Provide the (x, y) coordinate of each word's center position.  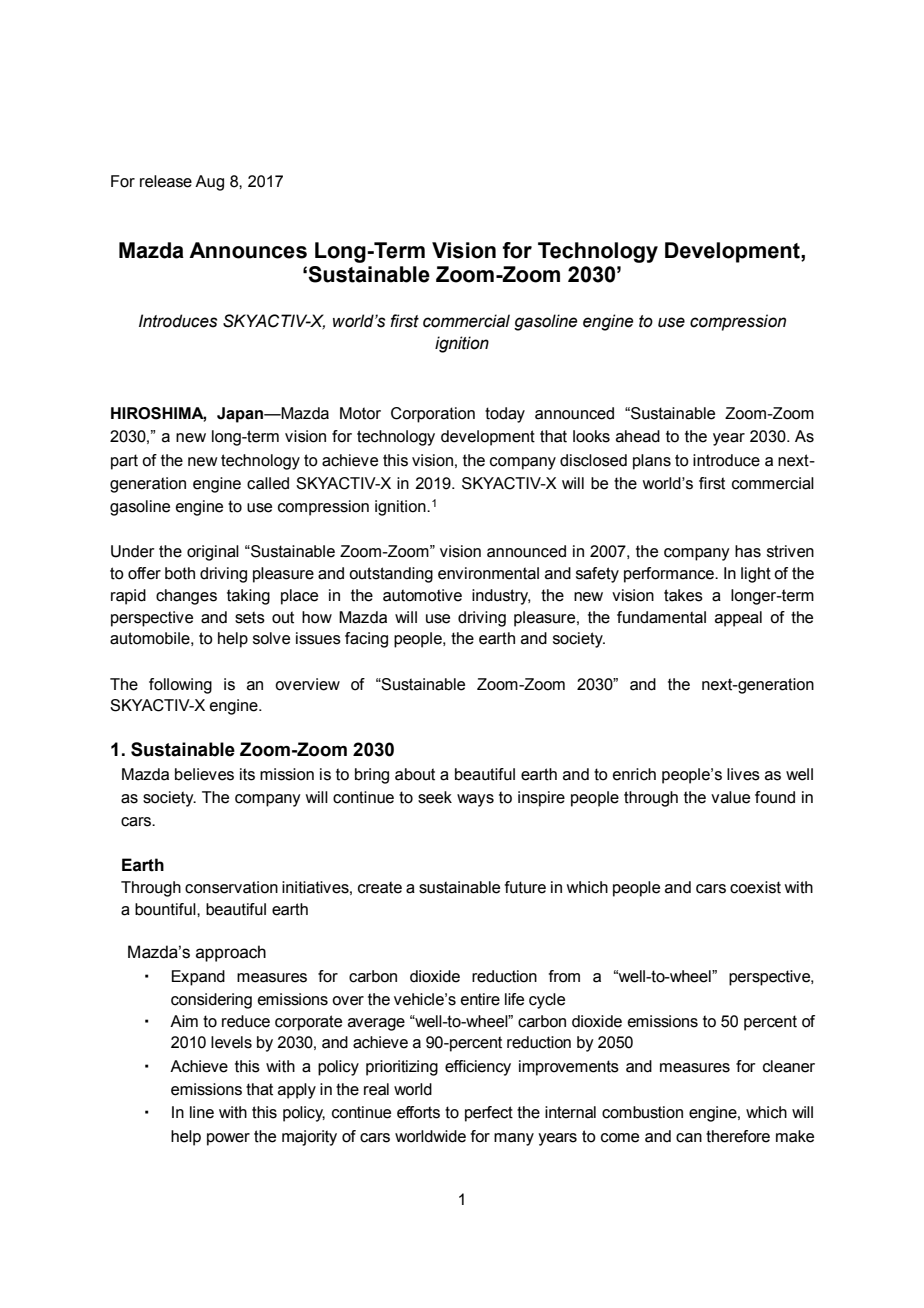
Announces (248, 250)
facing (366, 640)
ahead (638, 436)
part (124, 462)
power (228, 1139)
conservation (231, 887)
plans (652, 462)
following (180, 686)
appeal (738, 619)
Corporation (433, 415)
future (525, 887)
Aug (209, 183)
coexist (755, 887)
